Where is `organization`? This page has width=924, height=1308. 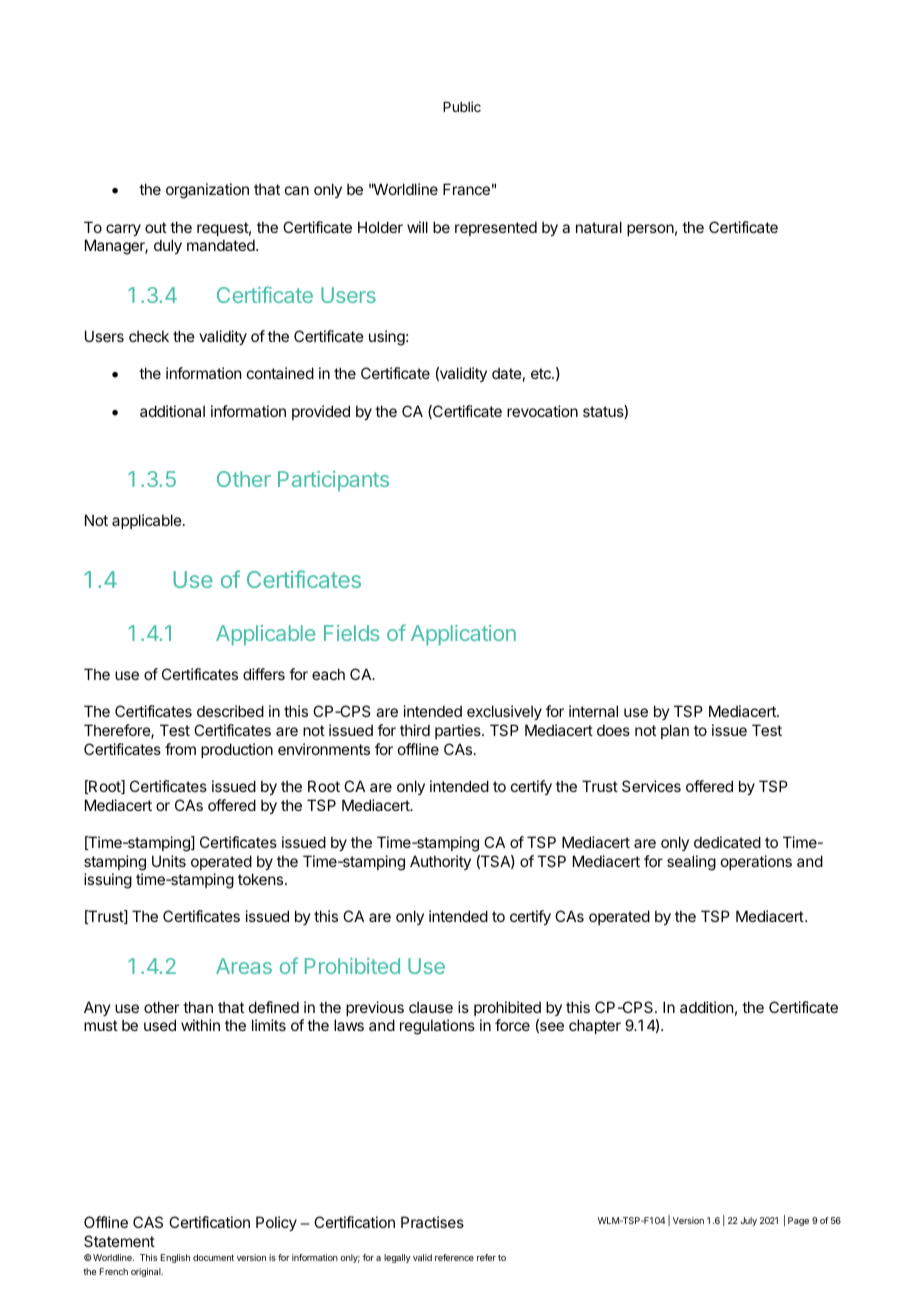 organization is located at coordinates (207, 191).
